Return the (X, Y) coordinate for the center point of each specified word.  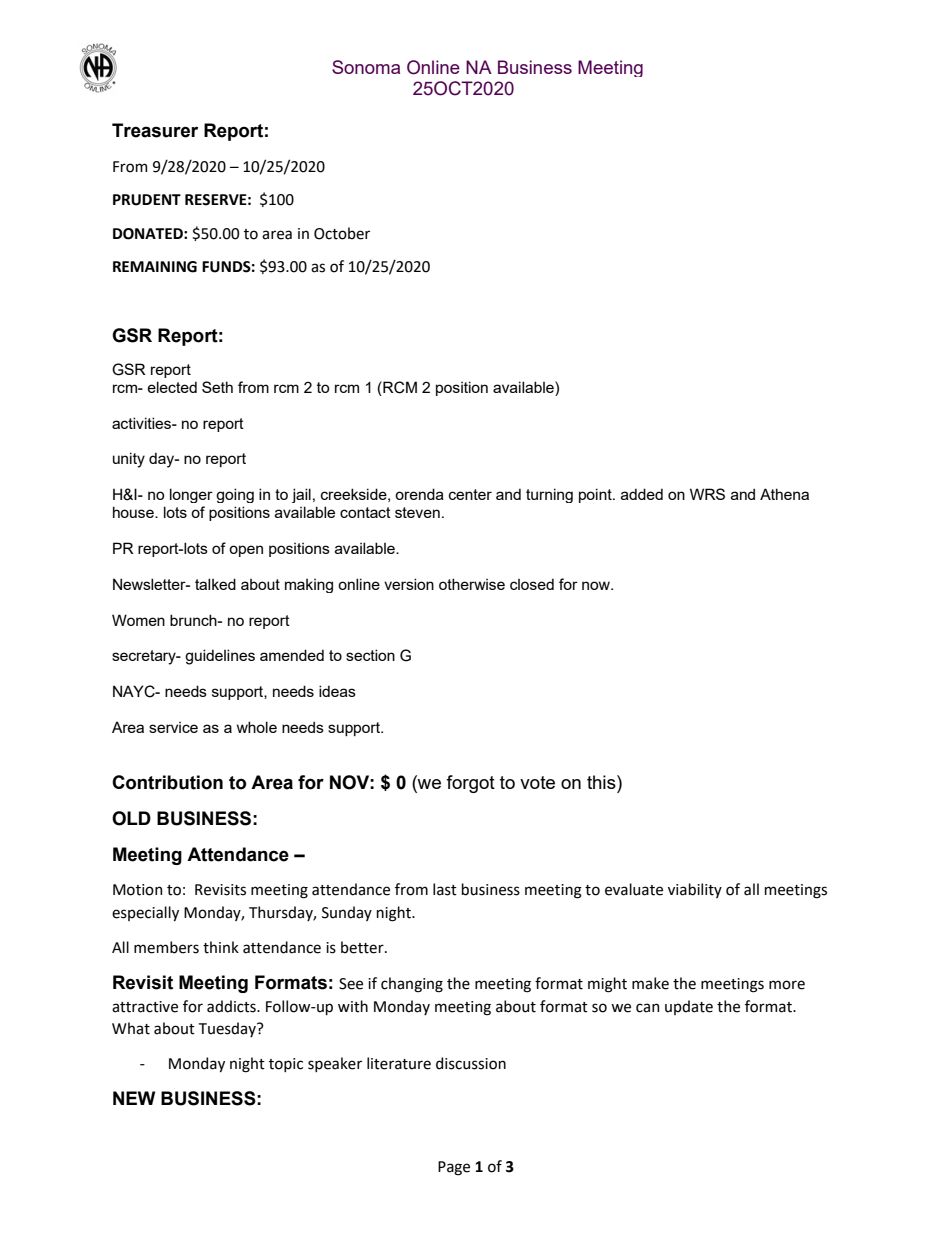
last (445, 889)
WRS (707, 494)
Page (454, 1168)
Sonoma (366, 67)
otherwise (472, 584)
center (470, 494)
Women (138, 620)
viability (695, 890)
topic (286, 1065)
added (642, 494)
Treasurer (155, 130)
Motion (137, 890)
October (342, 233)
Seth (217, 387)
